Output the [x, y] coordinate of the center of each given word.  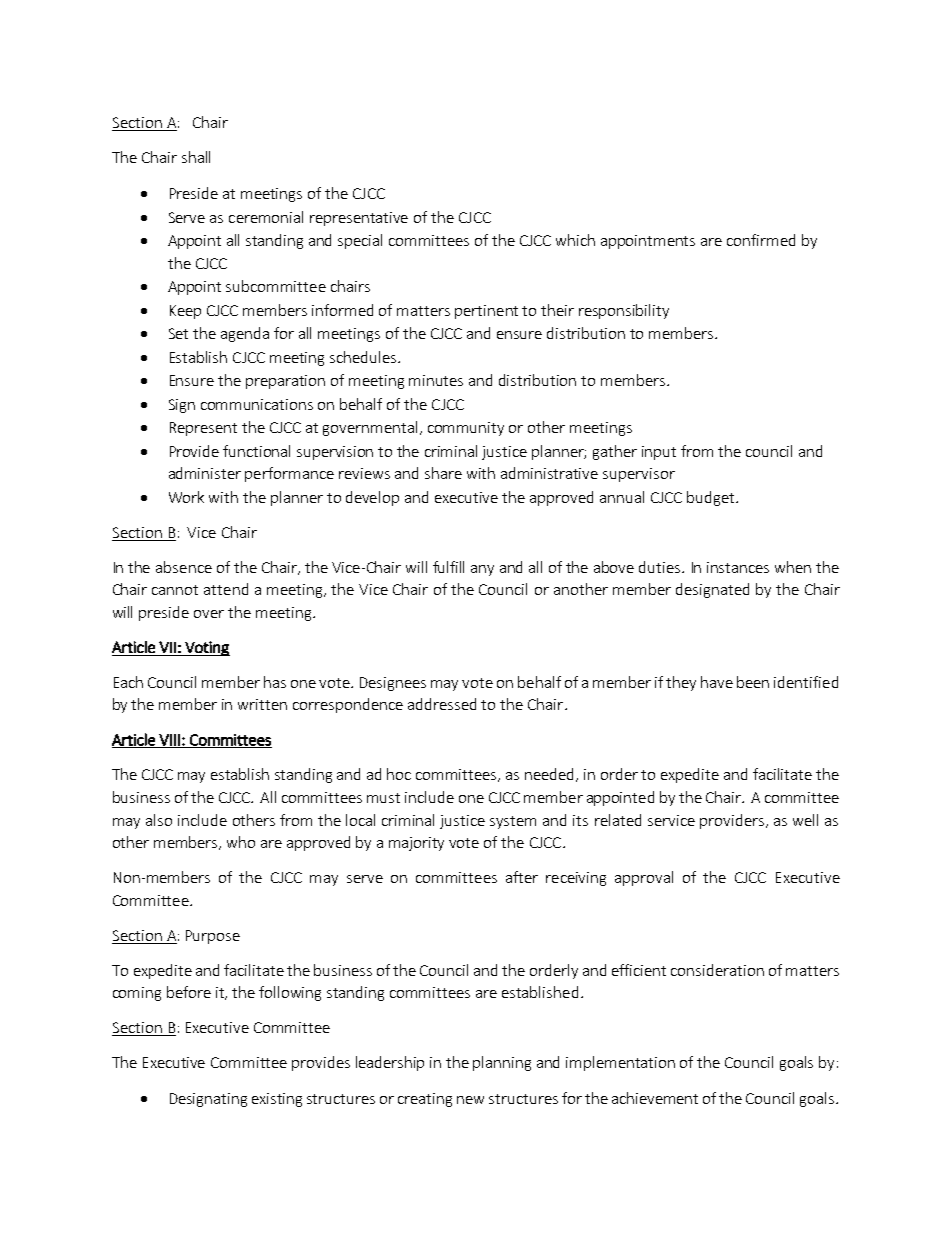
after [522, 877]
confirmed [761, 240]
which [575, 240]
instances [738, 567]
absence [184, 567]
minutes [436, 380]
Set [178, 333]
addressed [442, 704]
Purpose [213, 937]
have [717, 682]
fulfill [448, 567]
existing [277, 1100]
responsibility [624, 311]
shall [196, 157]
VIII [169, 741]
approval [644, 878]
